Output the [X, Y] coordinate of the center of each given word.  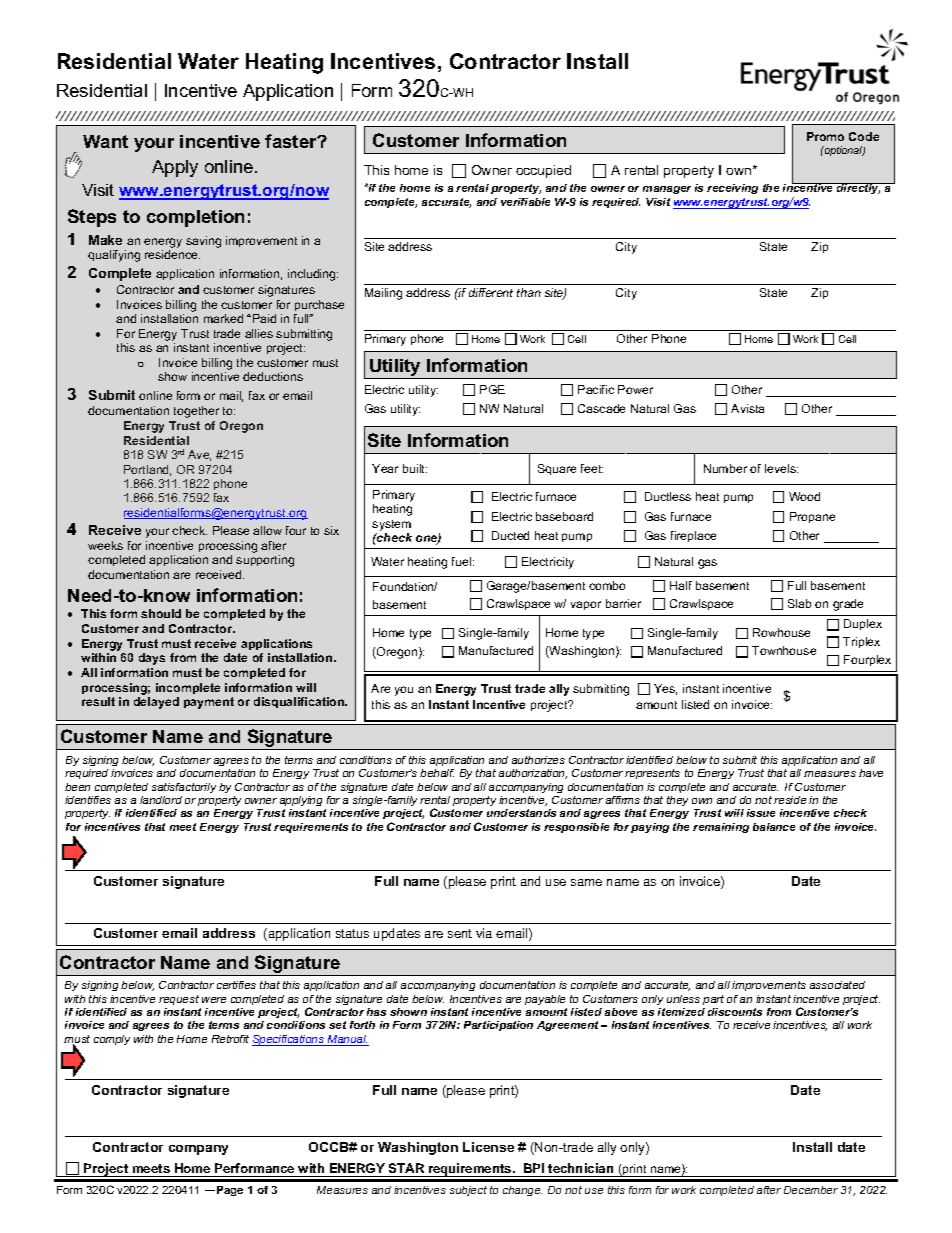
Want [105, 141]
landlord [161, 800]
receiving [732, 189]
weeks [105, 545]
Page [230, 1191]
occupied [543, 171]
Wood [804, 496]
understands [521, 813]
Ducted [510, 535]
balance [774, 827]
